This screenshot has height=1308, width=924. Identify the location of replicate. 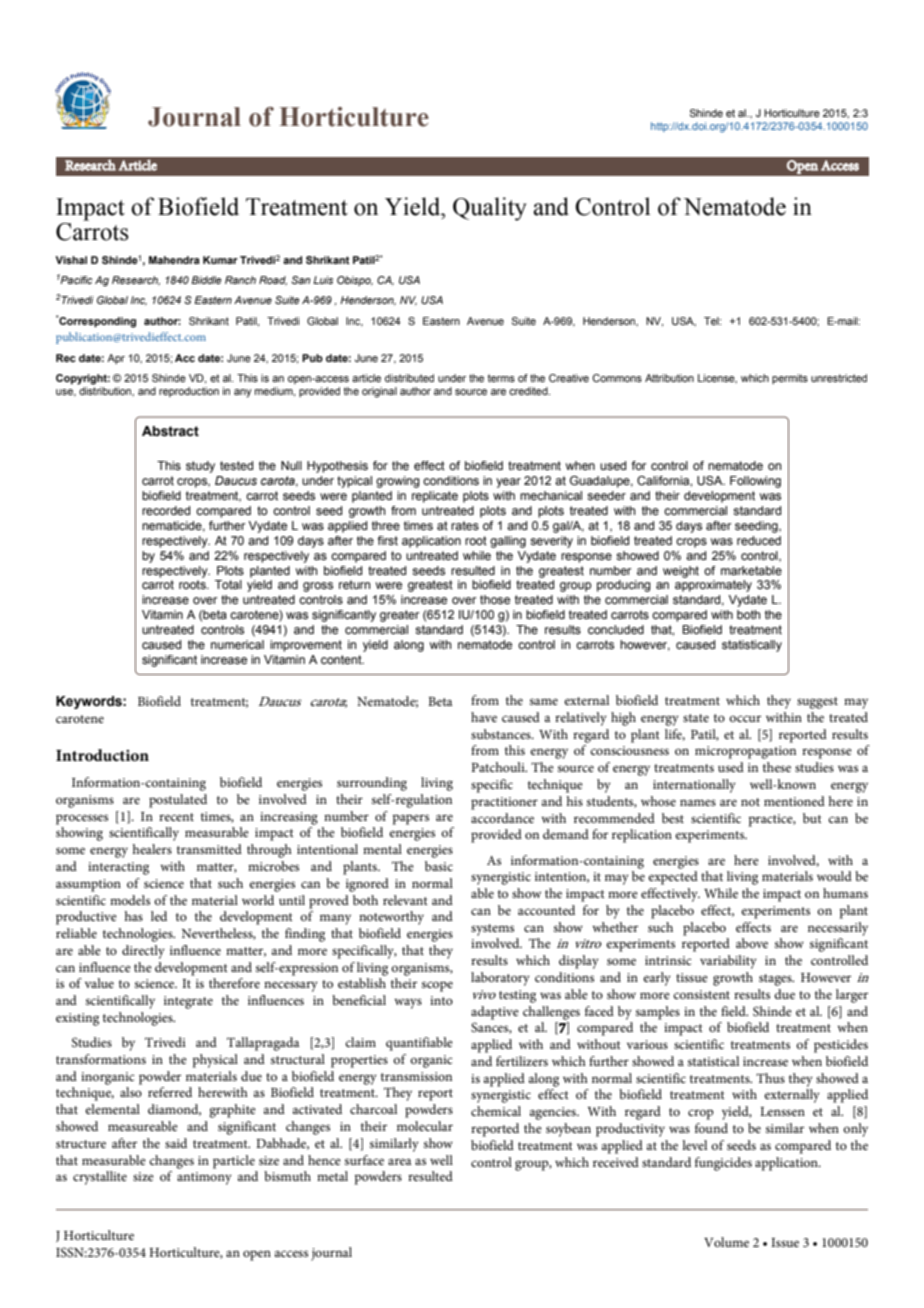
(435, 497).
